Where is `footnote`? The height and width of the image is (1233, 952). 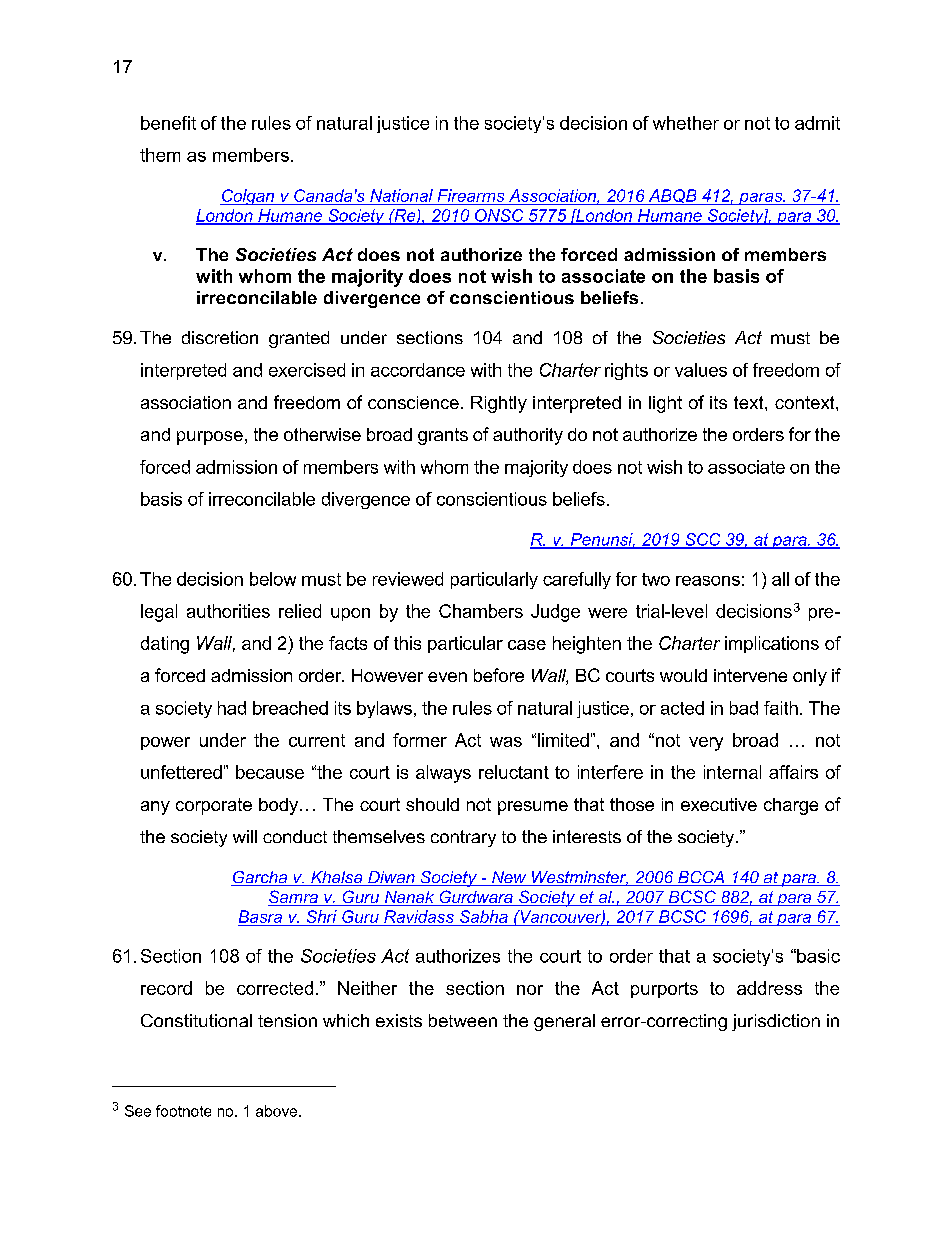
footnote is located at coordinates (183, 1111).
